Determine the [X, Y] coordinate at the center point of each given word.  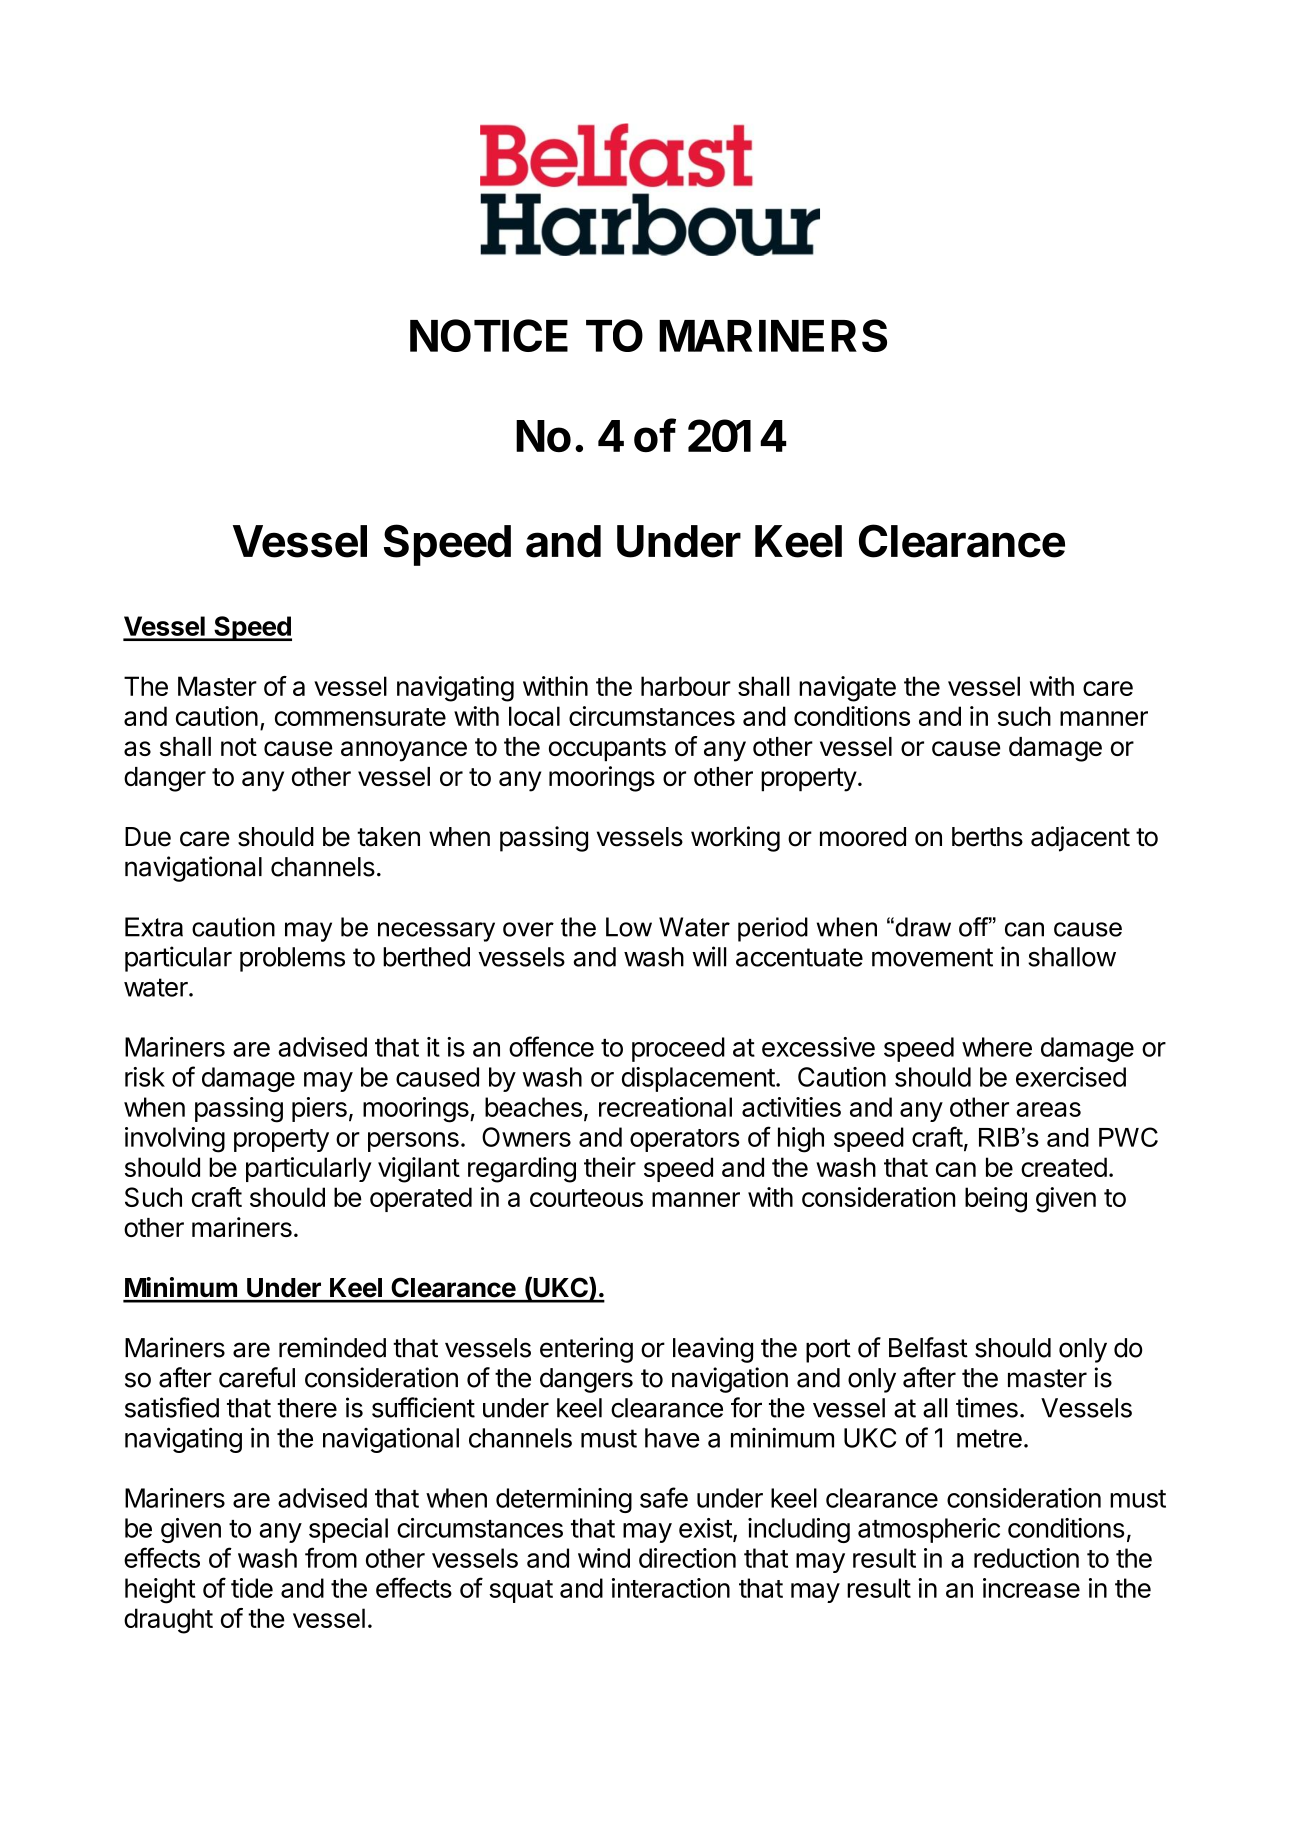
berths [987, 837]
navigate [847, 689]
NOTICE [489, 335]
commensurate [360, 717]
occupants [607, 750]
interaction [671, 1588]
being [996, 1200]
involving [175, 1140]
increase [1031, 1588]
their [610, 1167]
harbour [686, 686]
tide [252, 1588]
